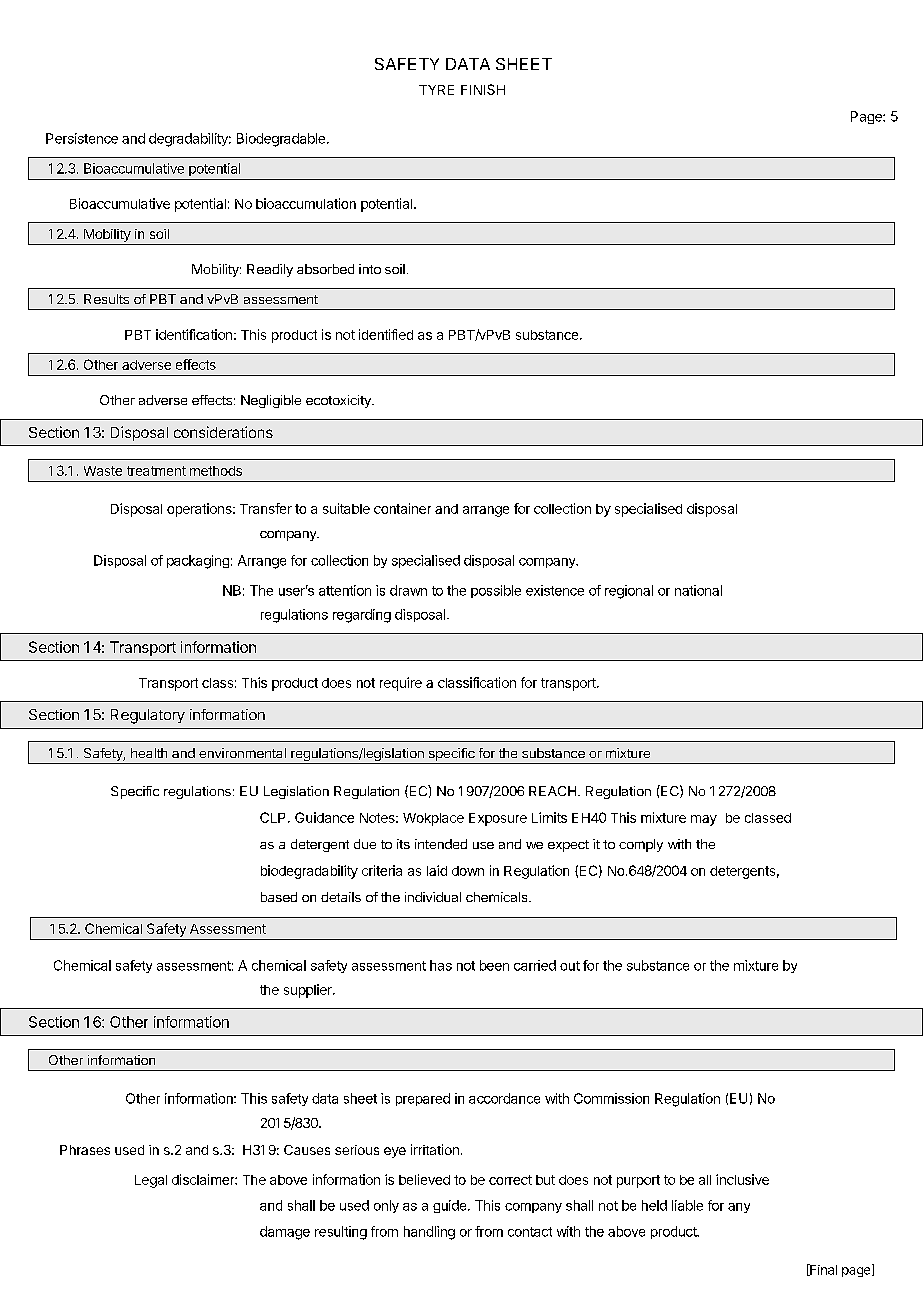 The width and height of the screenshot is (924, 1309). I want to click on supplier, so click(309, 991).
